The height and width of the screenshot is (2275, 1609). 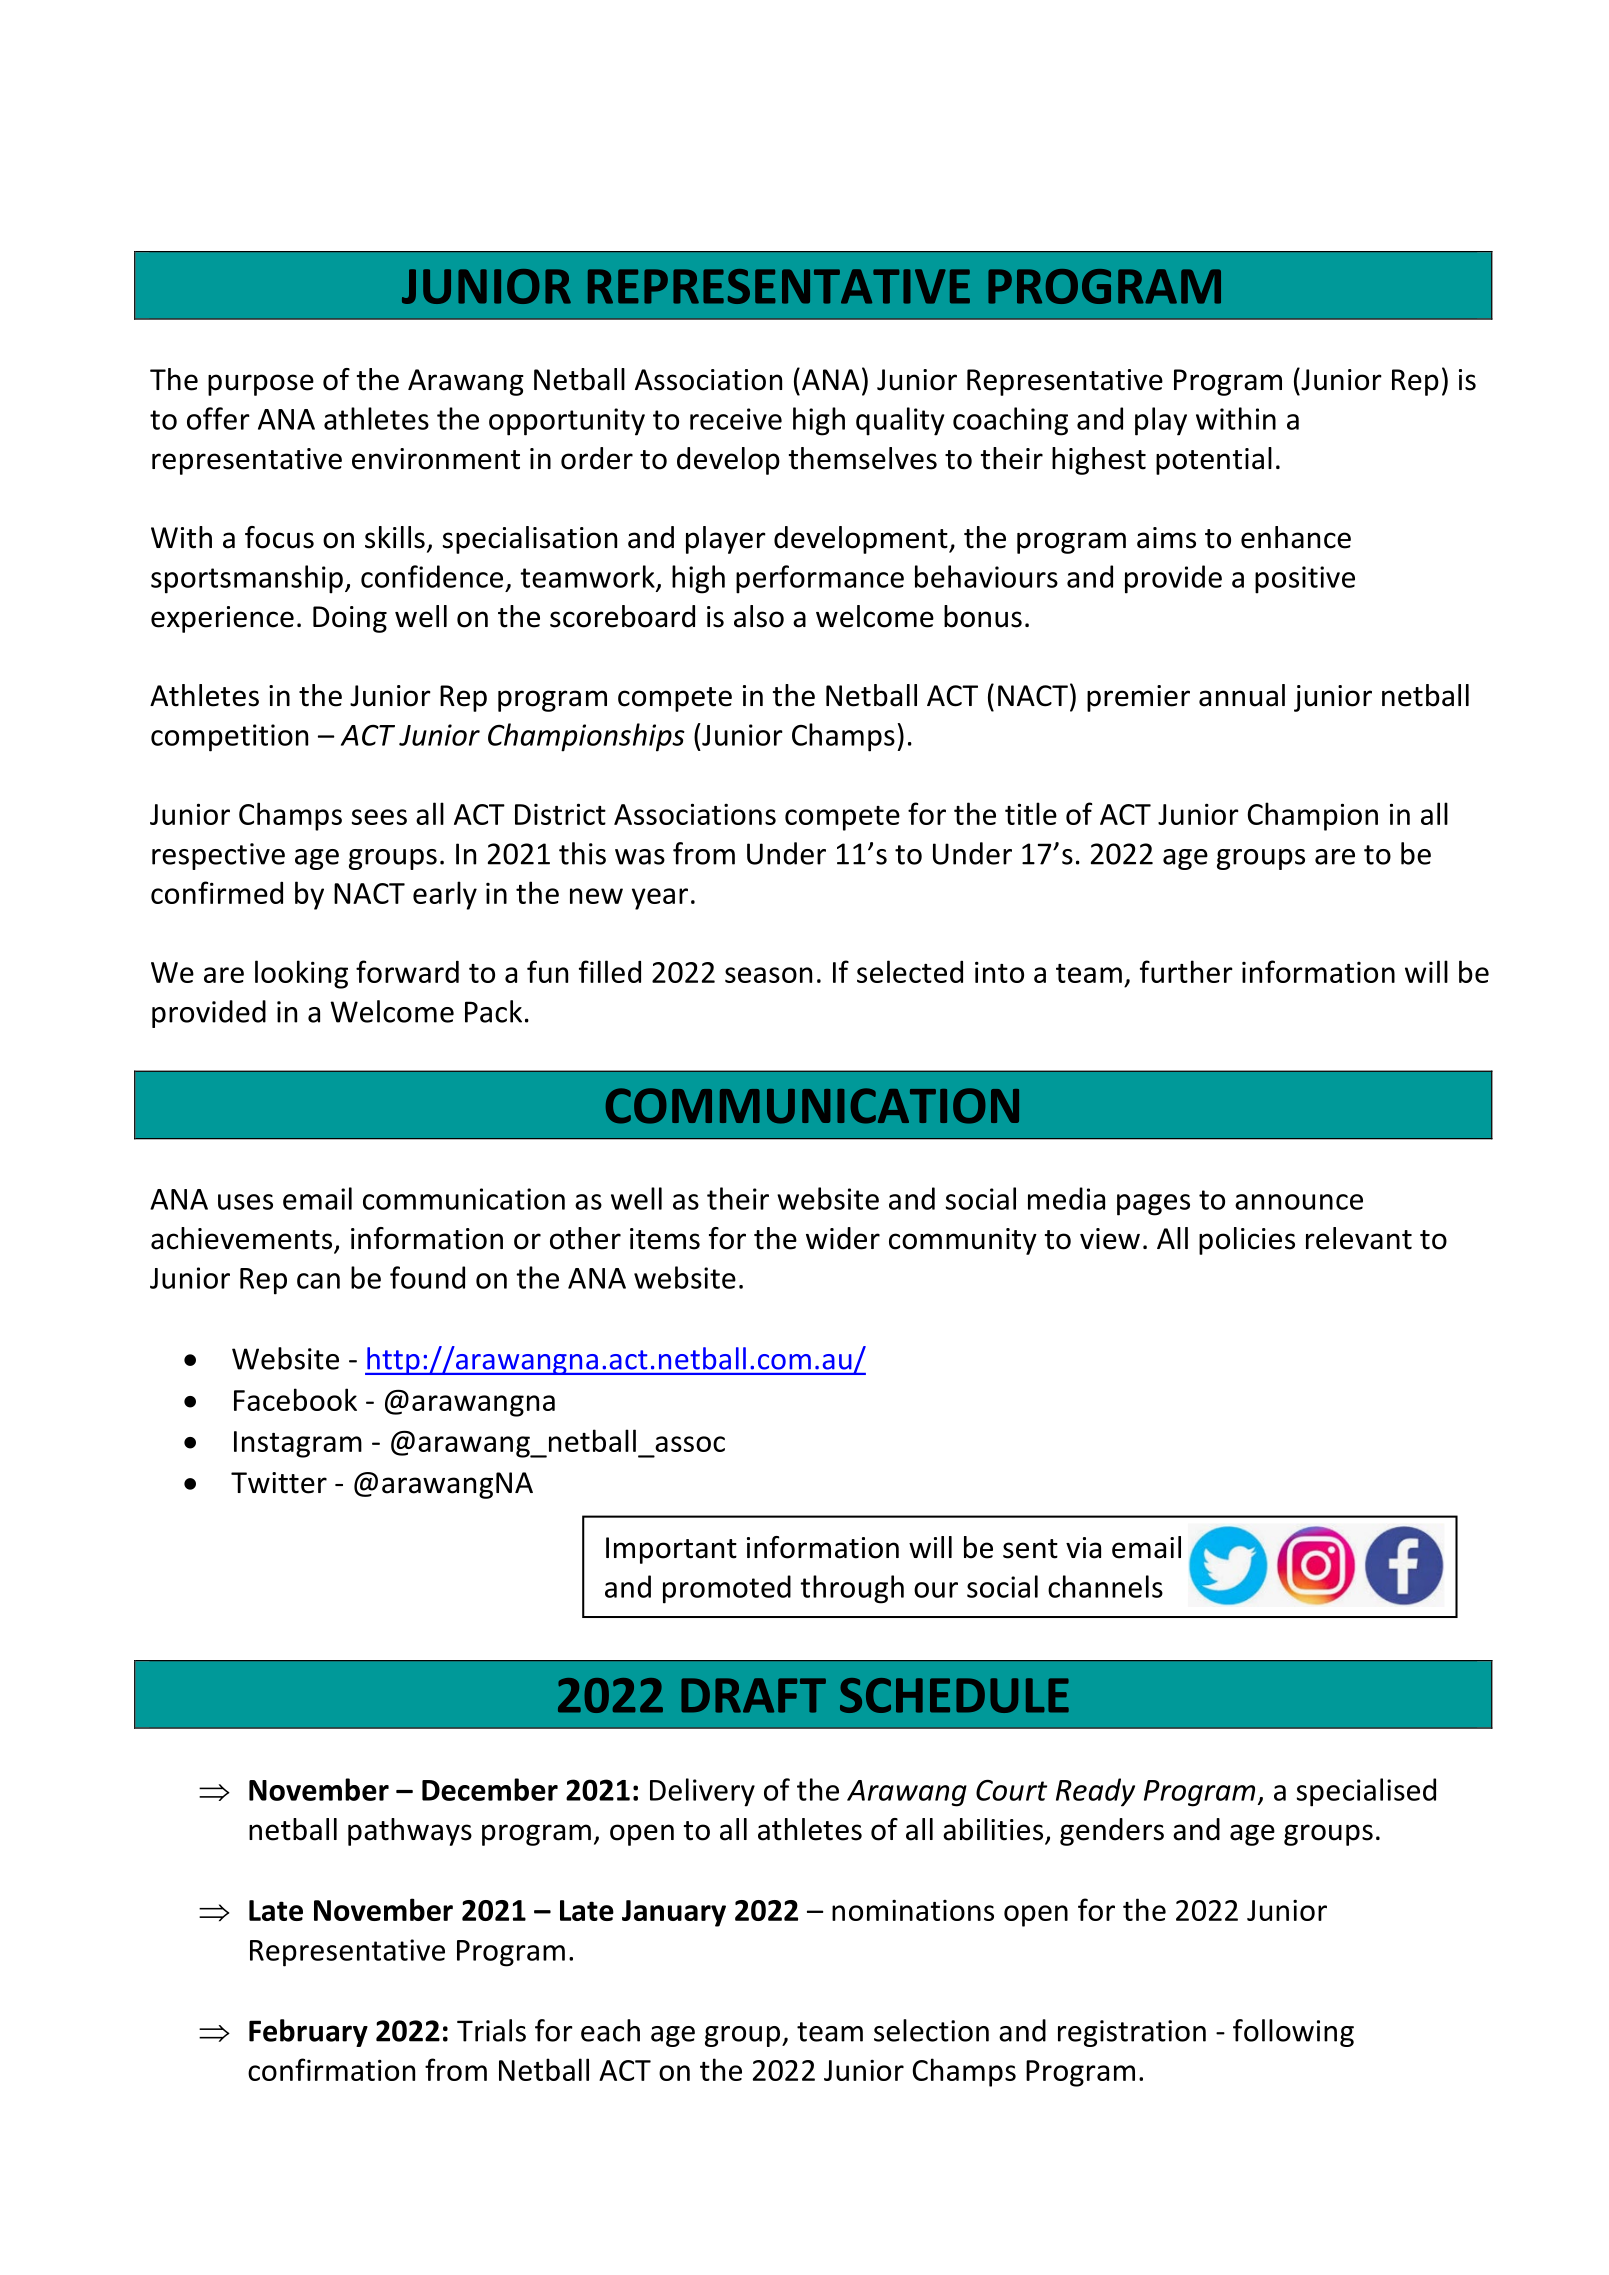 What do you see at coordinates (843, 1238) in the screenshot?
I see `wider` at bounding box center [843, 1238].
